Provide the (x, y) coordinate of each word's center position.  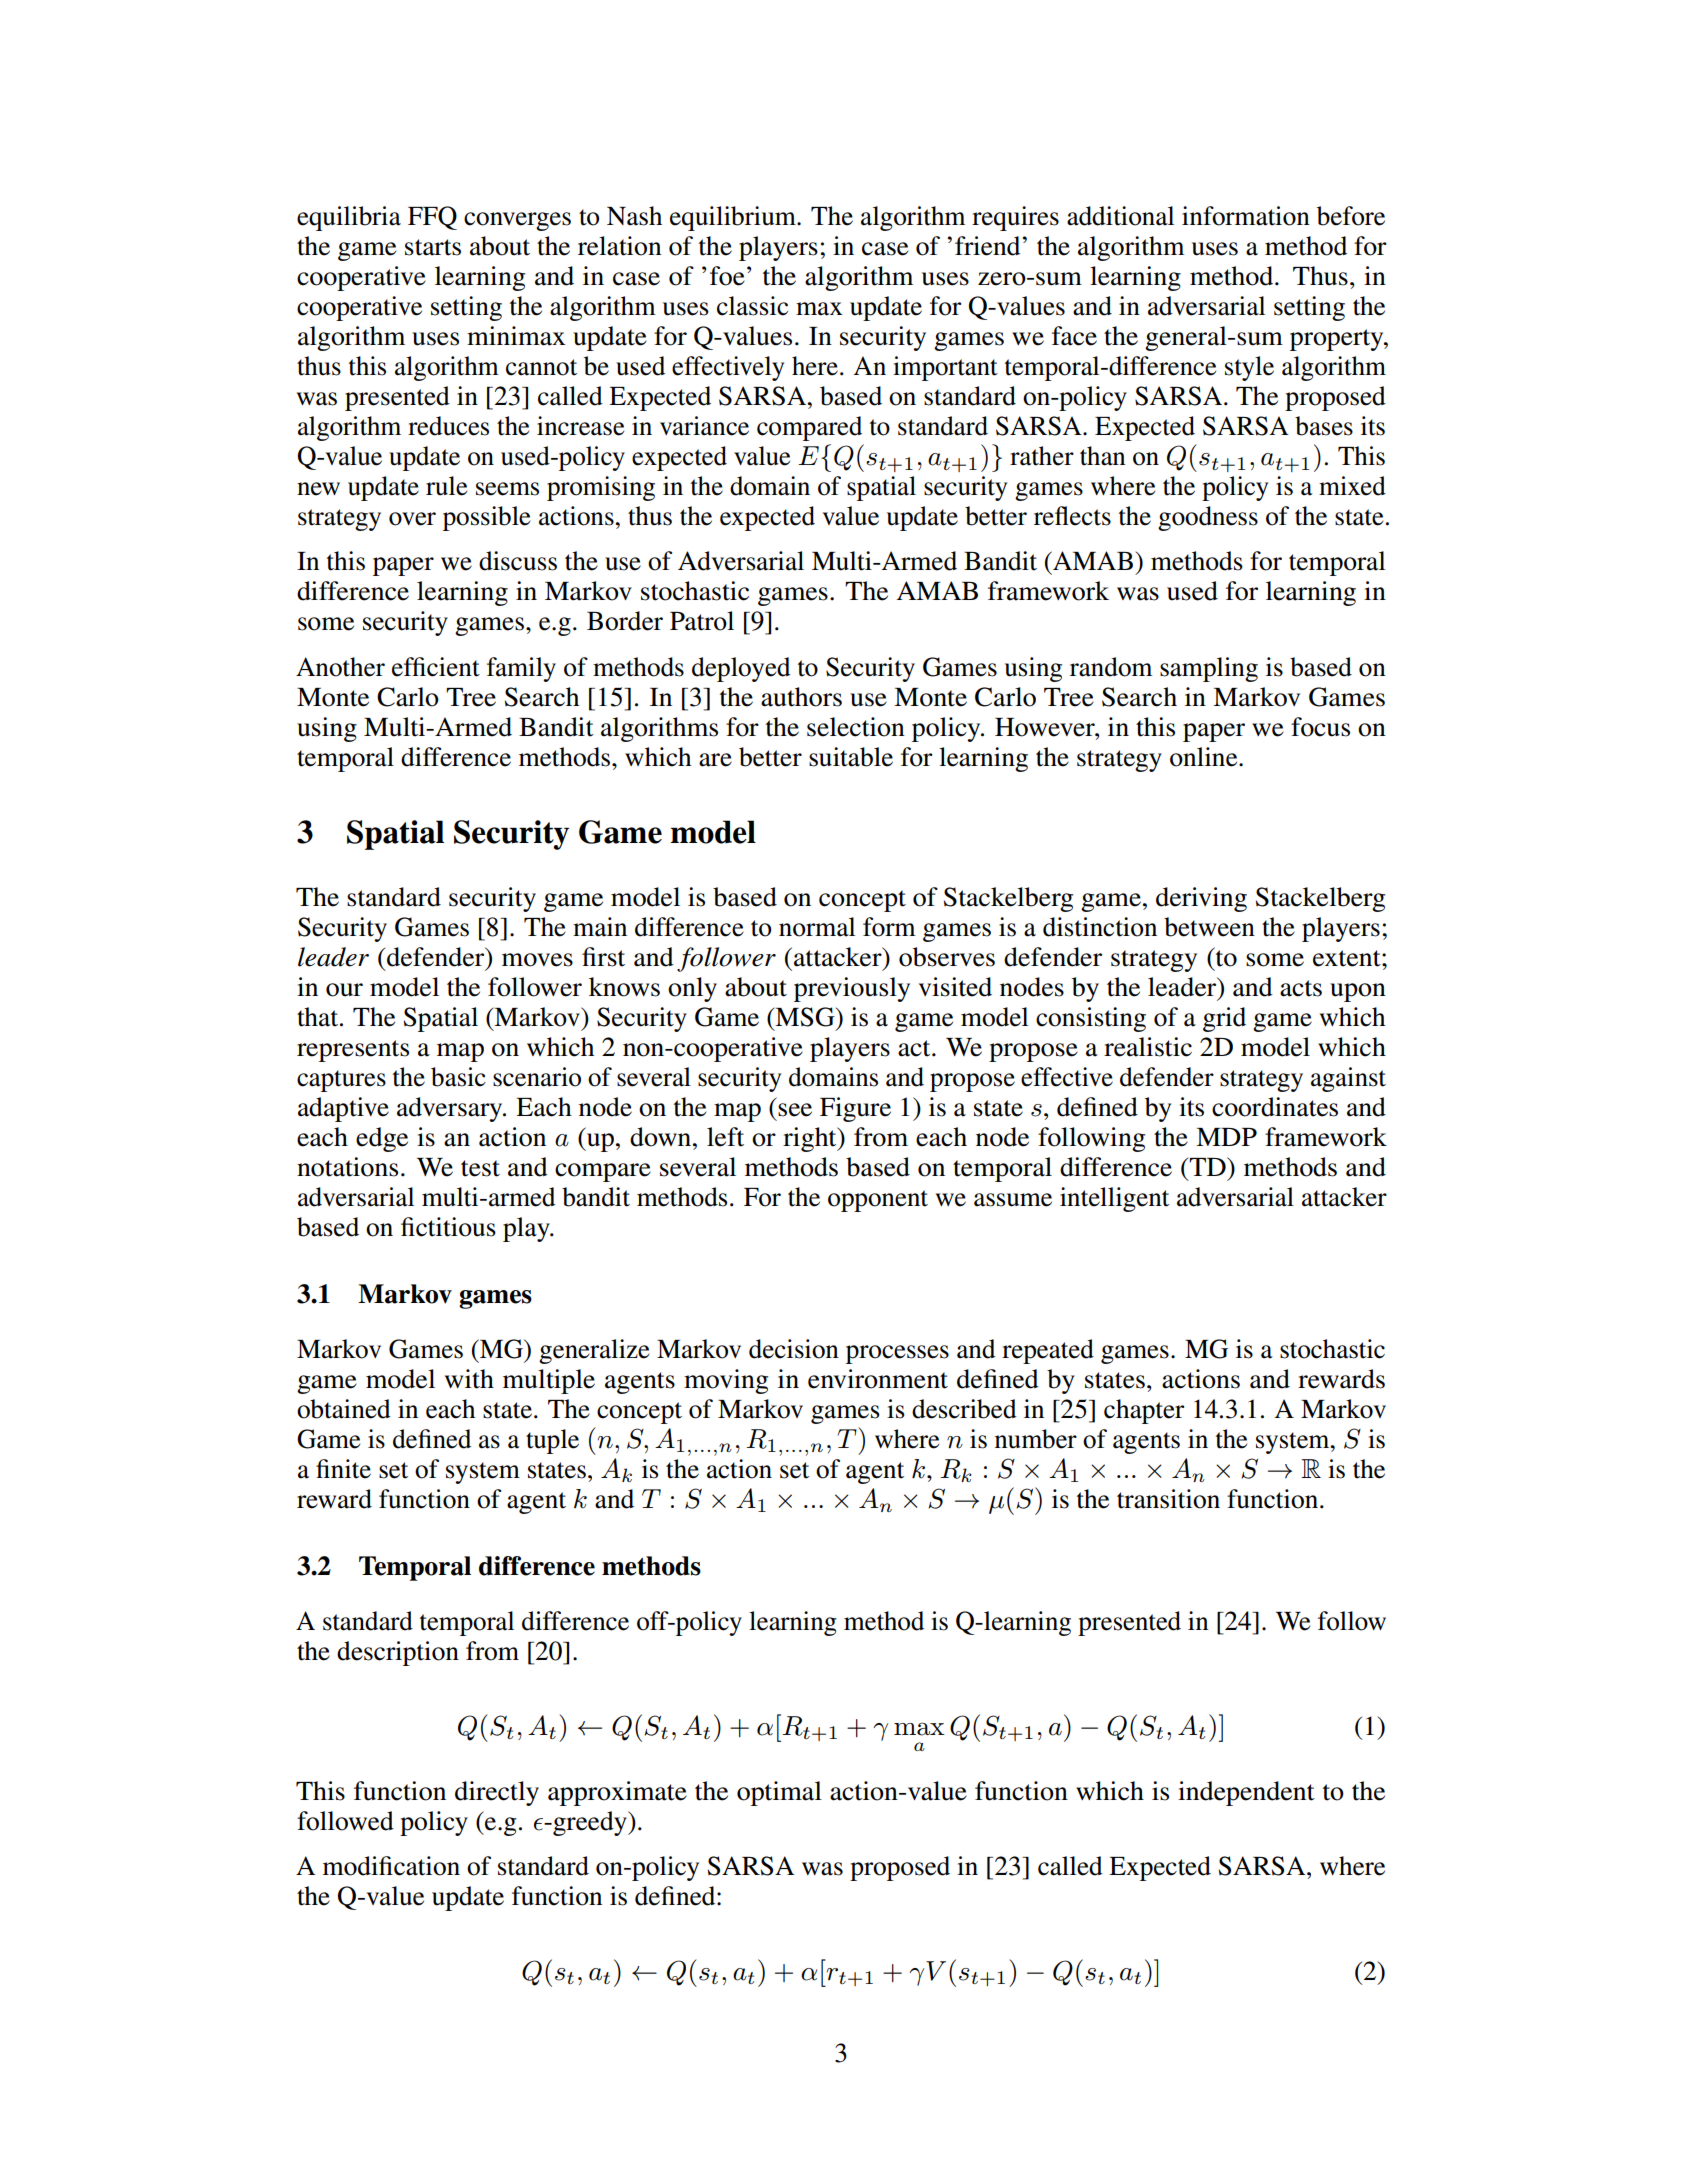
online (1205, 757)
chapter (1144, 1411)
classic (752, 306)
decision (794, 1349)
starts (433, 247)
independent (1246, 1793)
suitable (851, 757)
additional (1120, 216)
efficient (436, 667)
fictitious (448, 1227)
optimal (779, 1793)
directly (497, 1793)
